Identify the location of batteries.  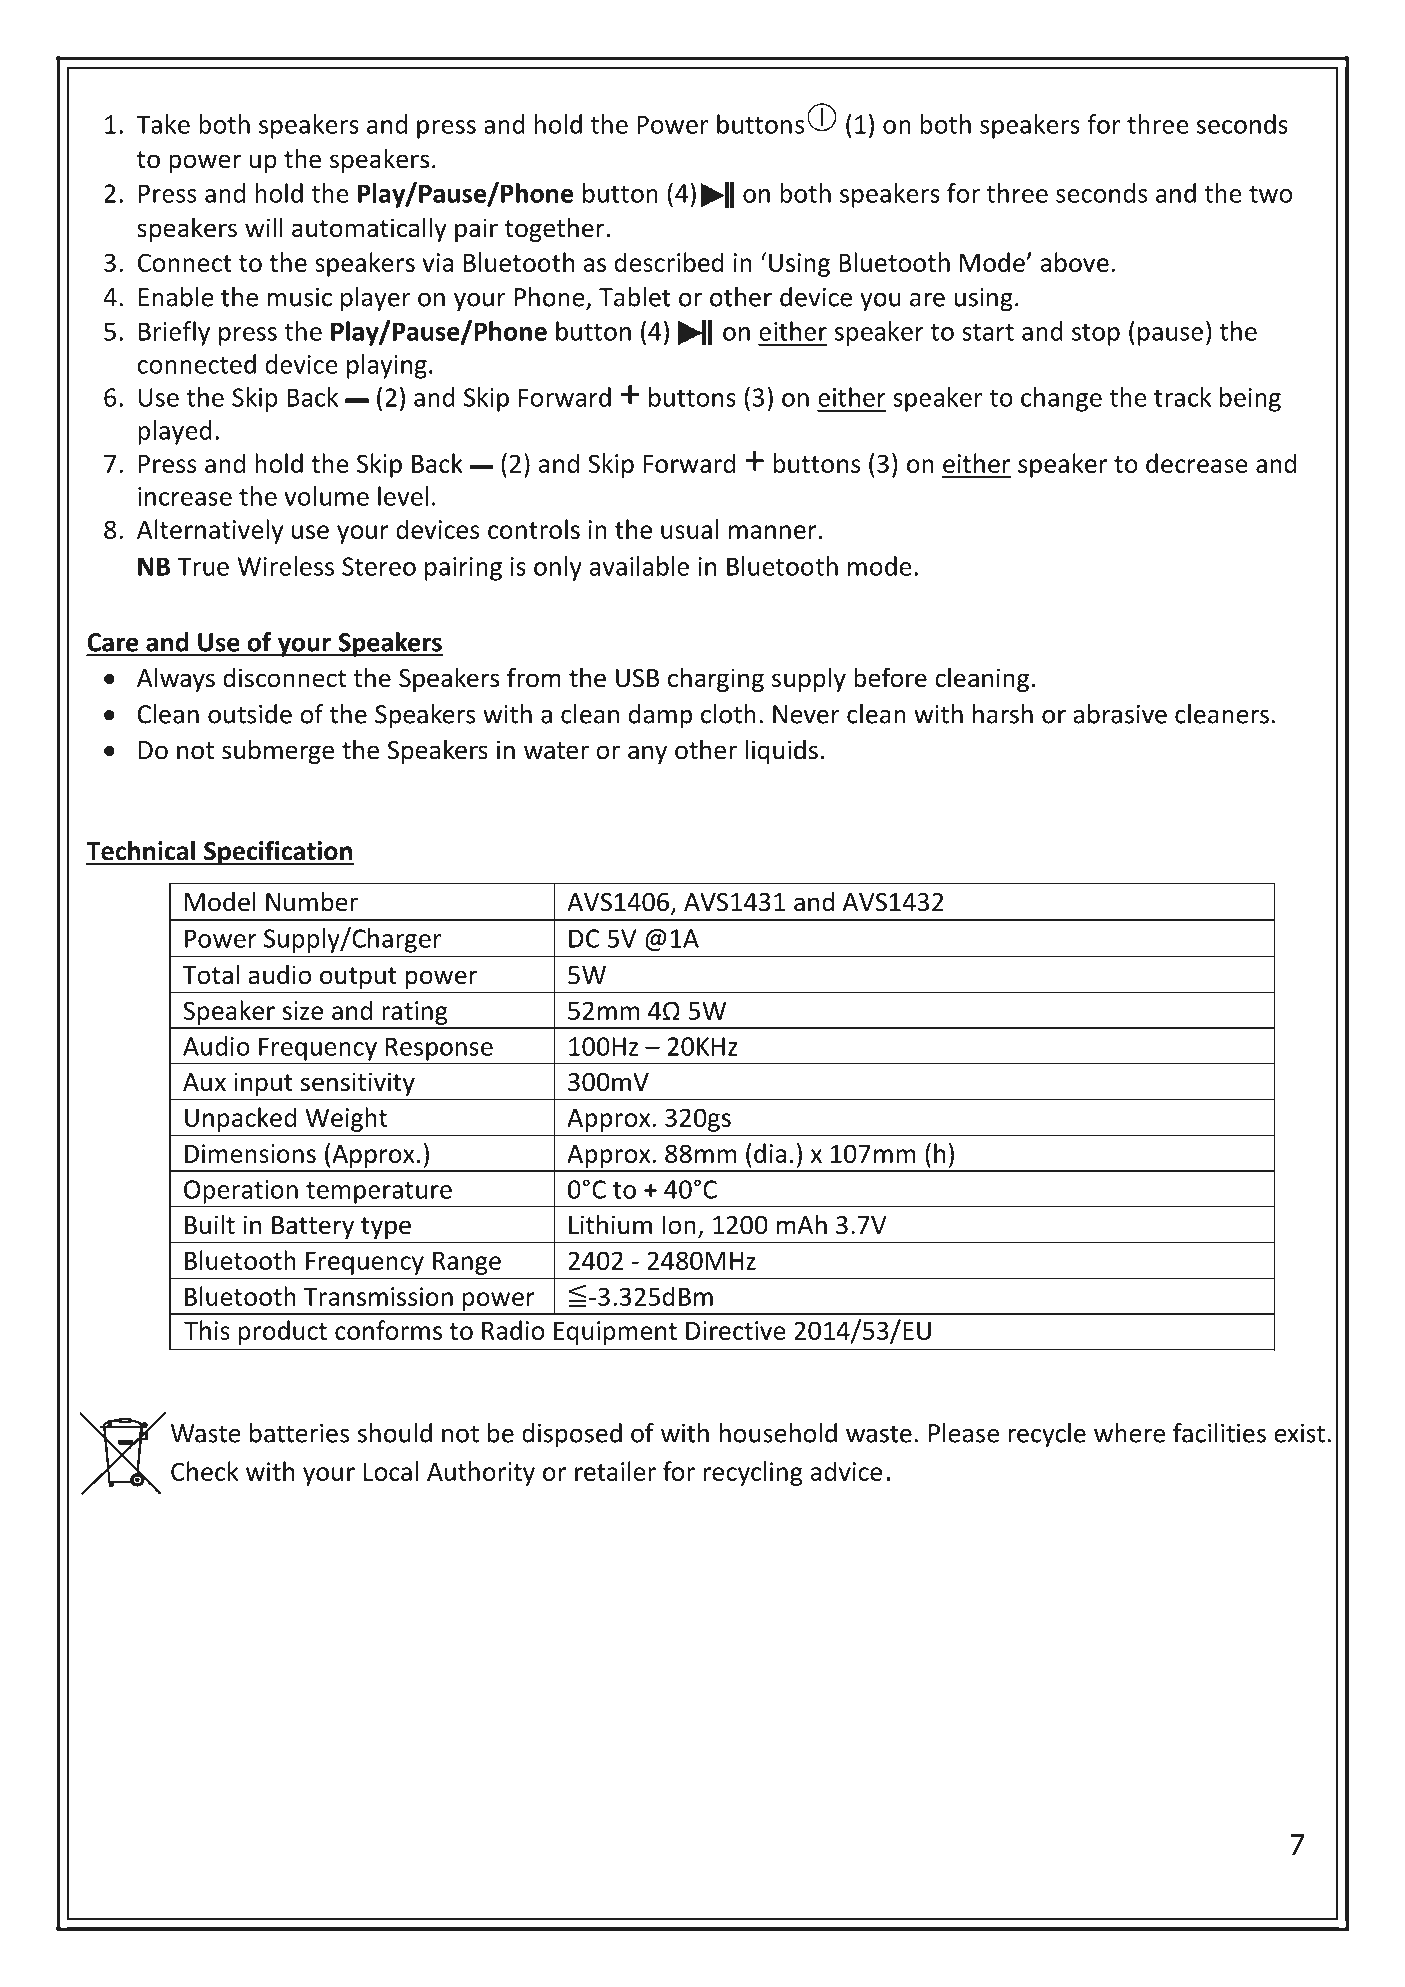
(299, 1433).
